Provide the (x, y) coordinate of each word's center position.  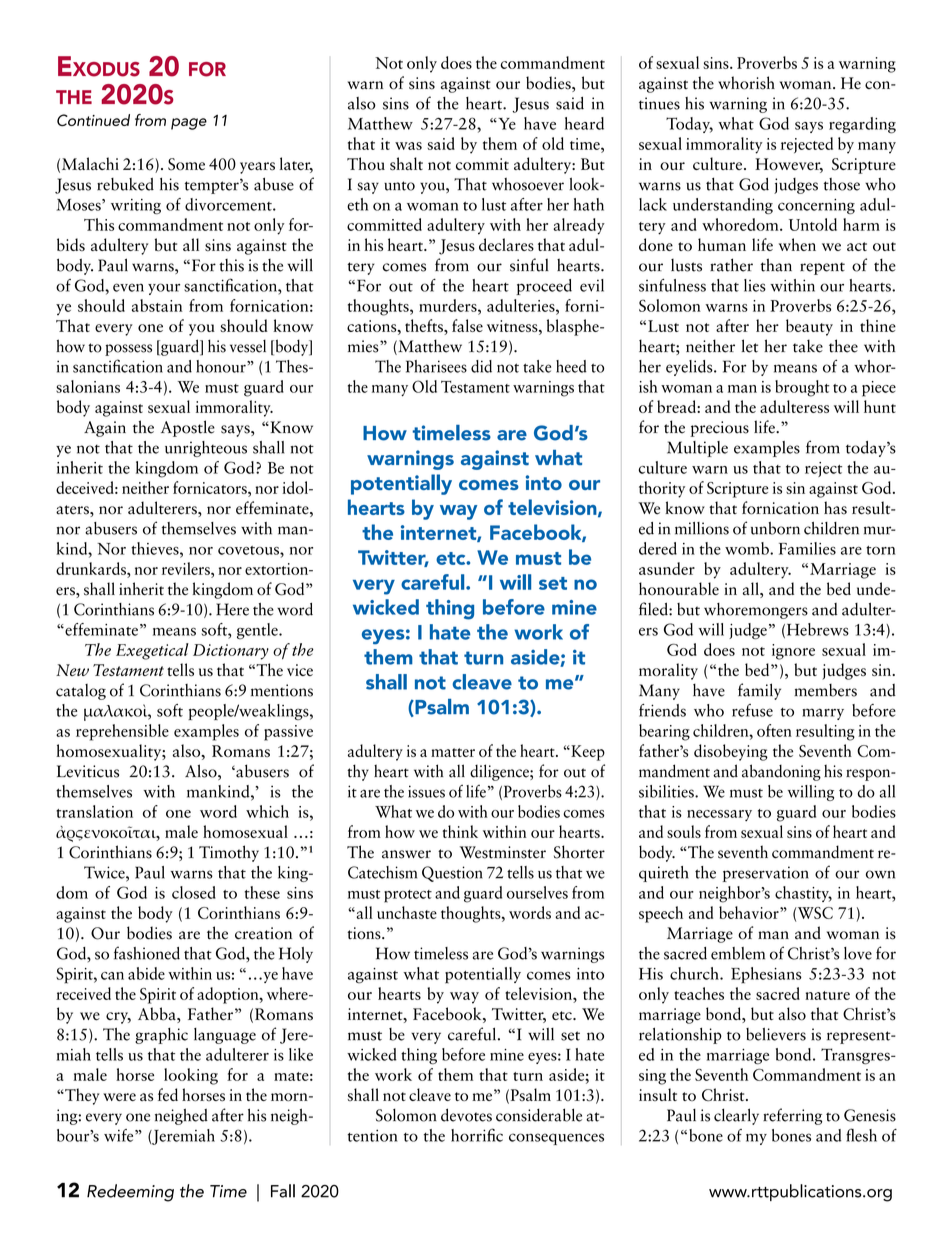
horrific (477, 1135)
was (408, 146)
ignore (793, 652)
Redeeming (130, 1193)
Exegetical (152, 651)
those (841, 184)
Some (186, 164)
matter (453, 752)
